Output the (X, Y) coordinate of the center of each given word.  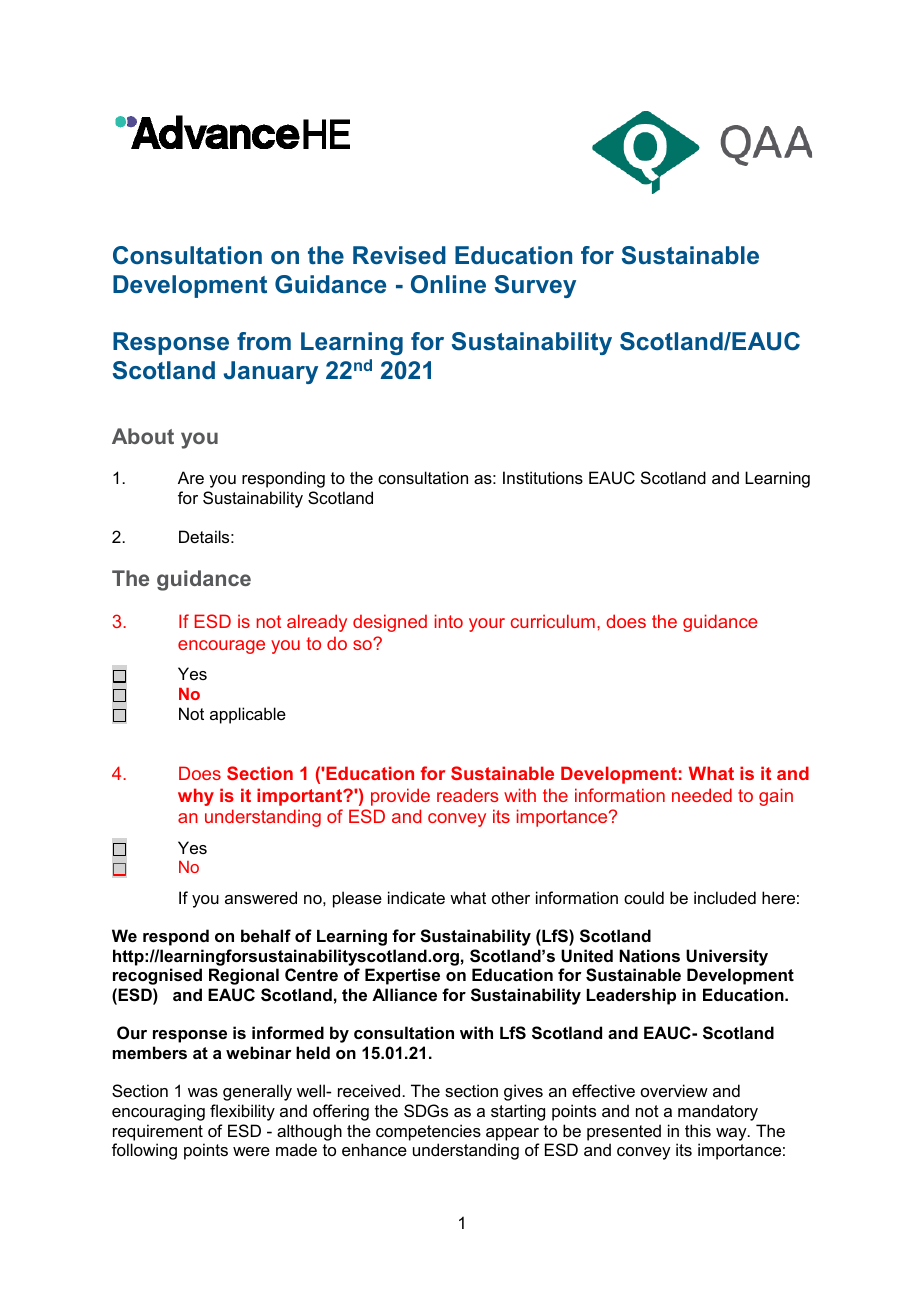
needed (702, 795)
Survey (535, 286)
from (264, 341)
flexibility (242, 1112)
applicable (248, 715)
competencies (428, 1132)
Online (448, 284)
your (487, 625)
